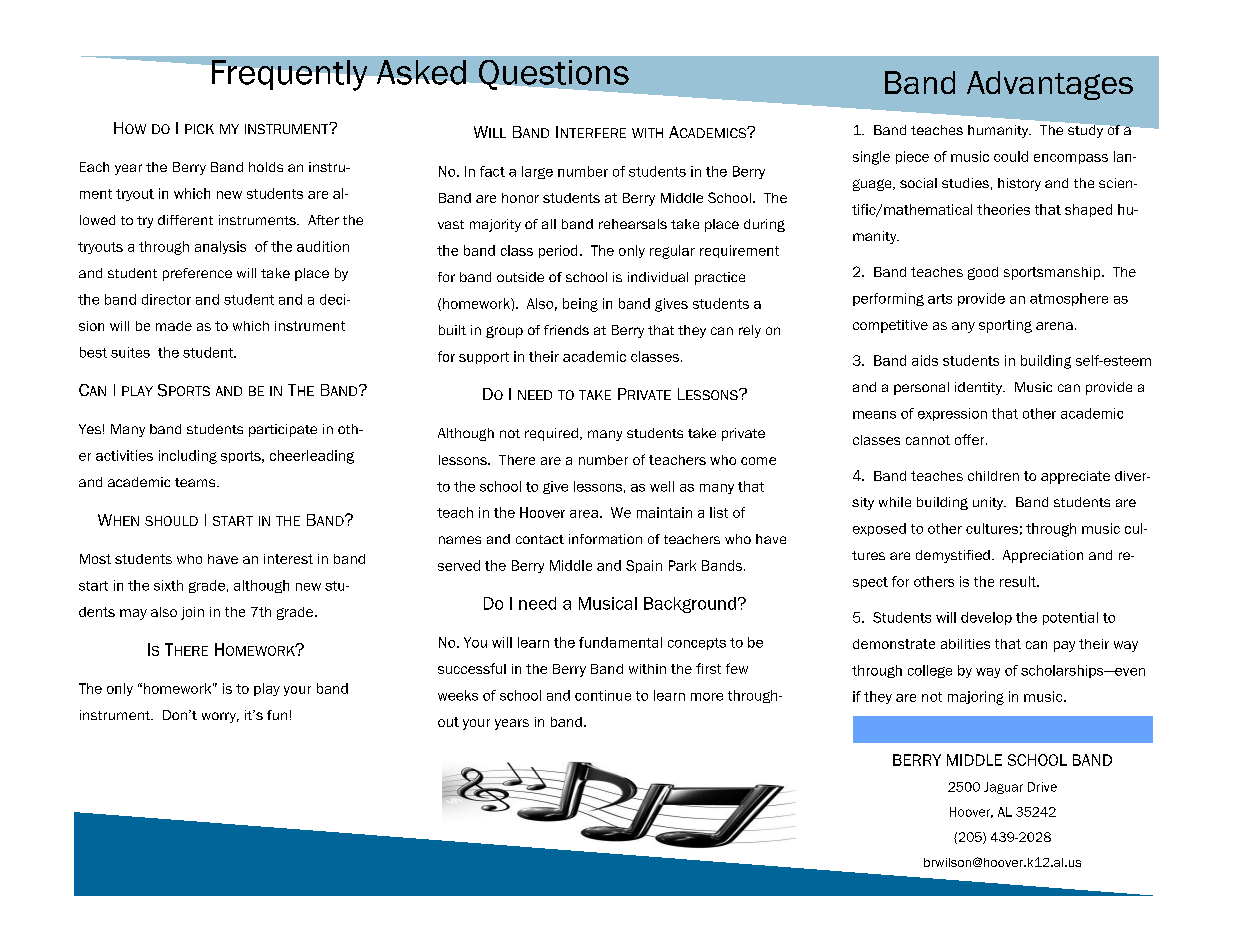 This screenshot has height=952, width=1233. I want to click on sporting, so click(1005, 326).
